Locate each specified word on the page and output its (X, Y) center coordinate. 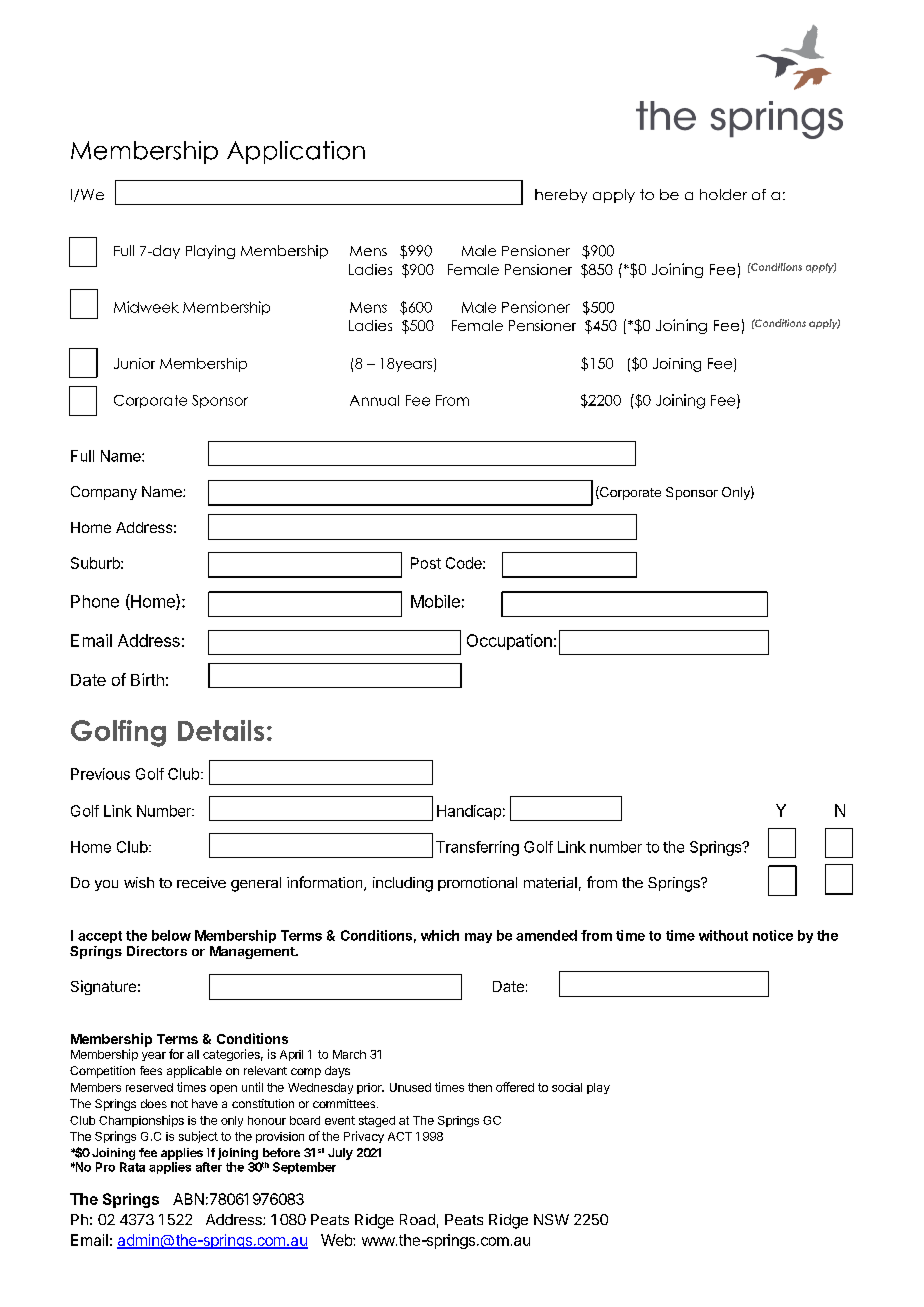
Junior (134, 363)
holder (723, 194)
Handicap (469, 812)
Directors (157, 951)
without (723, 935)
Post (426, 563)
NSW (551, 1219)
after (209, 1167)
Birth (147, 679)
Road (417, 1219)
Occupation (509, 642)
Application (296, 152)
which (440, 935)
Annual (374, 400)
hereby (561, 196)
